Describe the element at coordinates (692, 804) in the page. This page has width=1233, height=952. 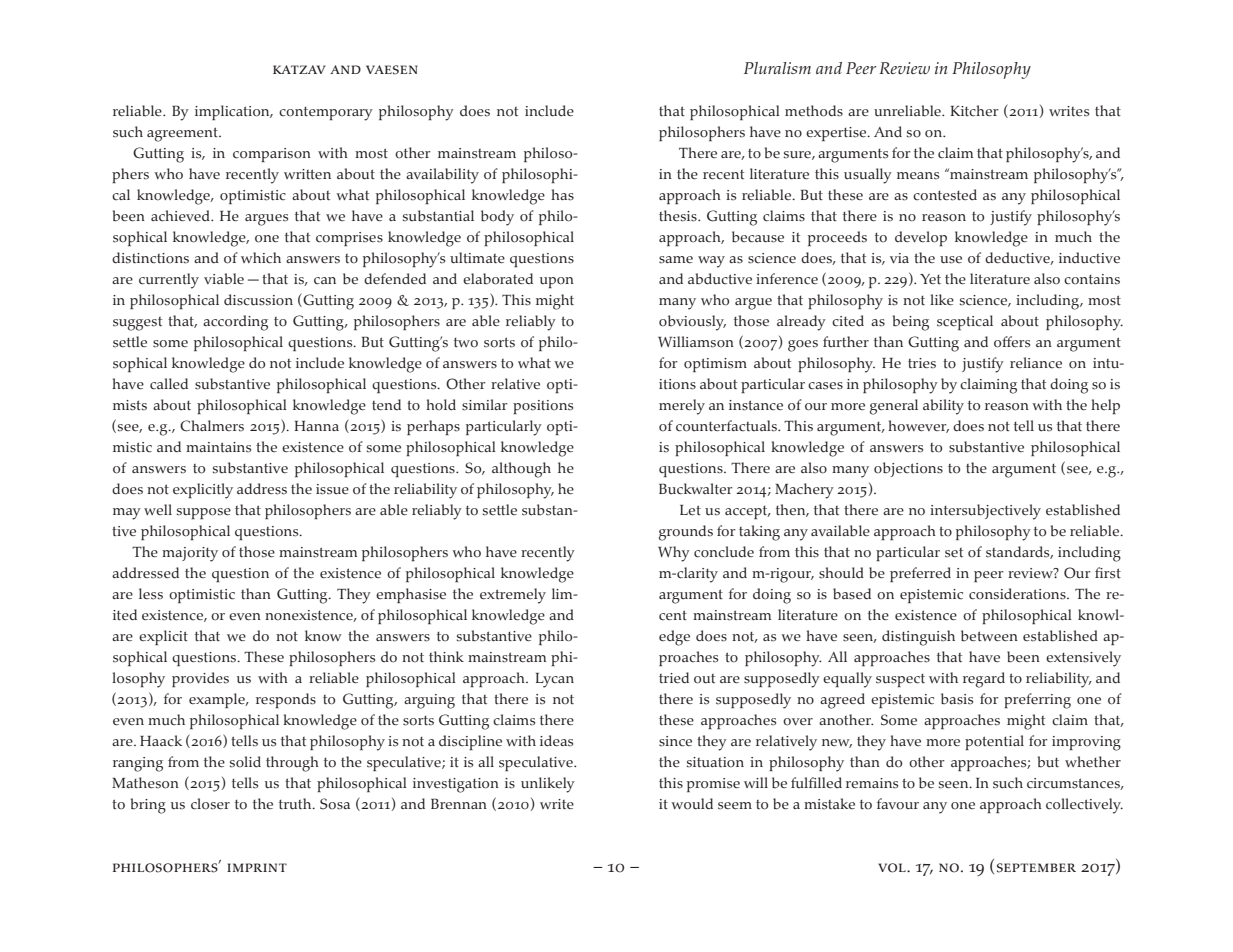
I see `would` at that location.
